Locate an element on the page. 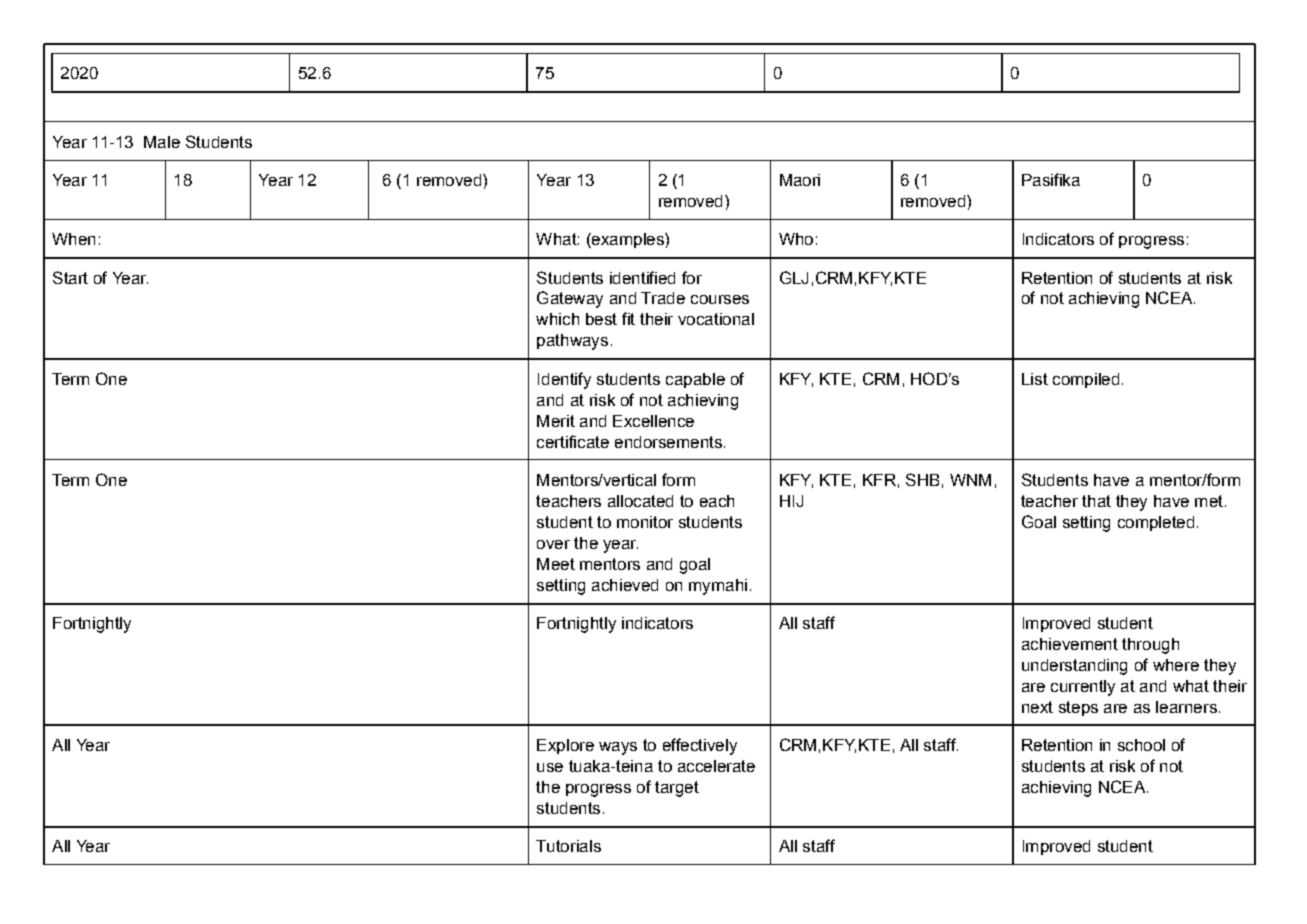 The width and height of the document is (1307, 924). Identify is located at coordinates (564, 380).
